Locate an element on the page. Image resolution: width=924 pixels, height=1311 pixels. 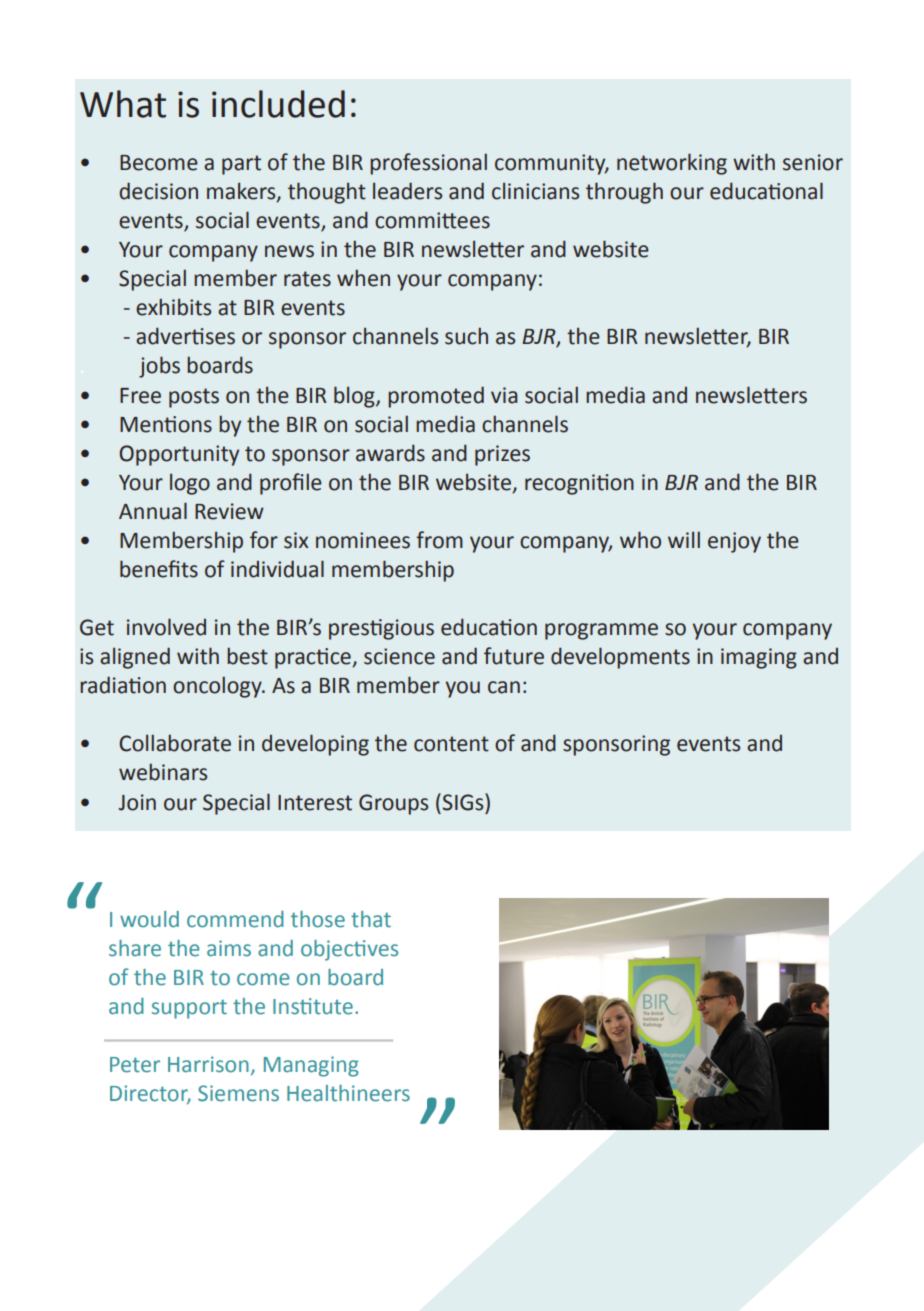
networking is located at coordinates (672, 164).
